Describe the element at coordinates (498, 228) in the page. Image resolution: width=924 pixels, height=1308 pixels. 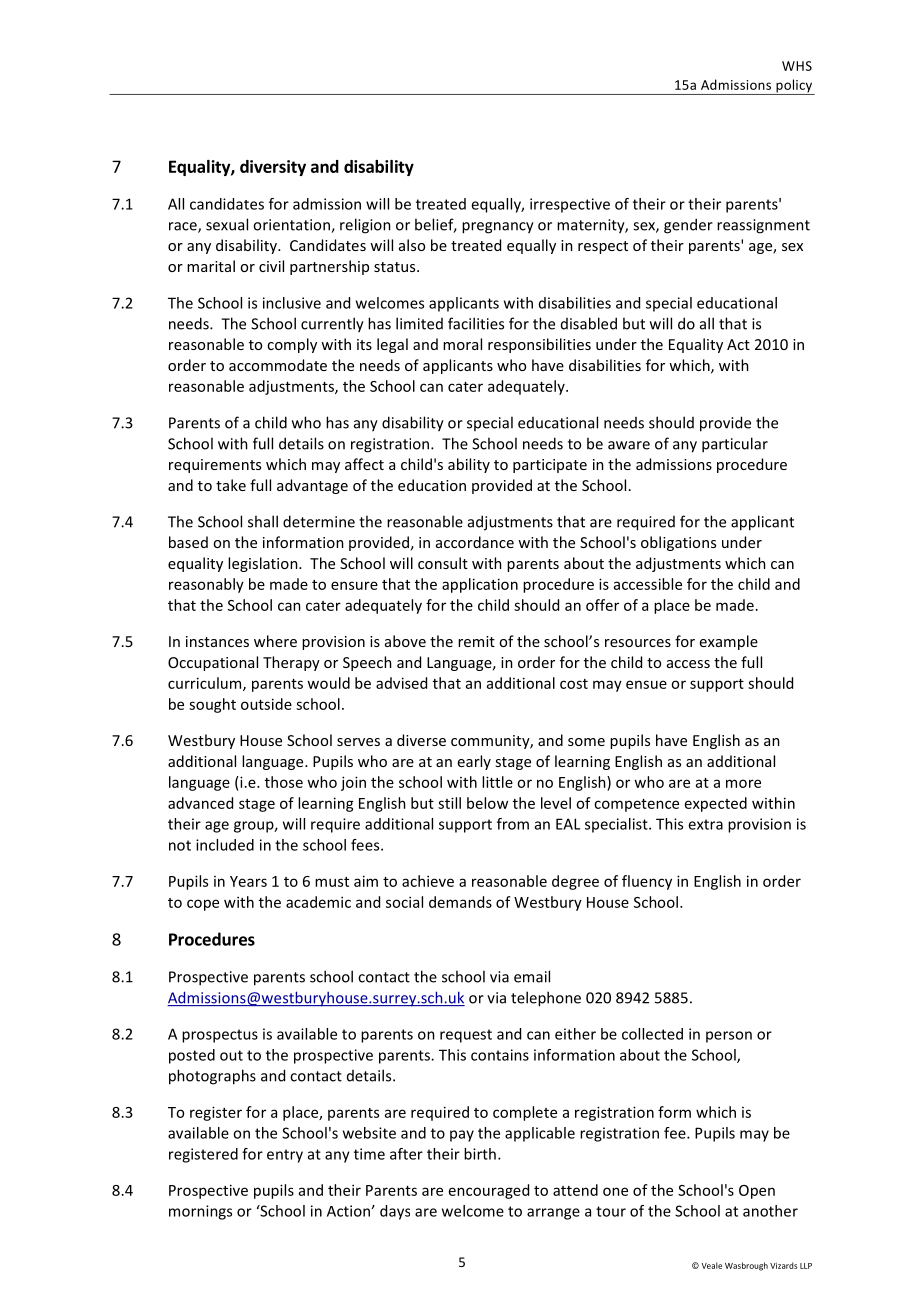
I see `pregnancy` at that location.
